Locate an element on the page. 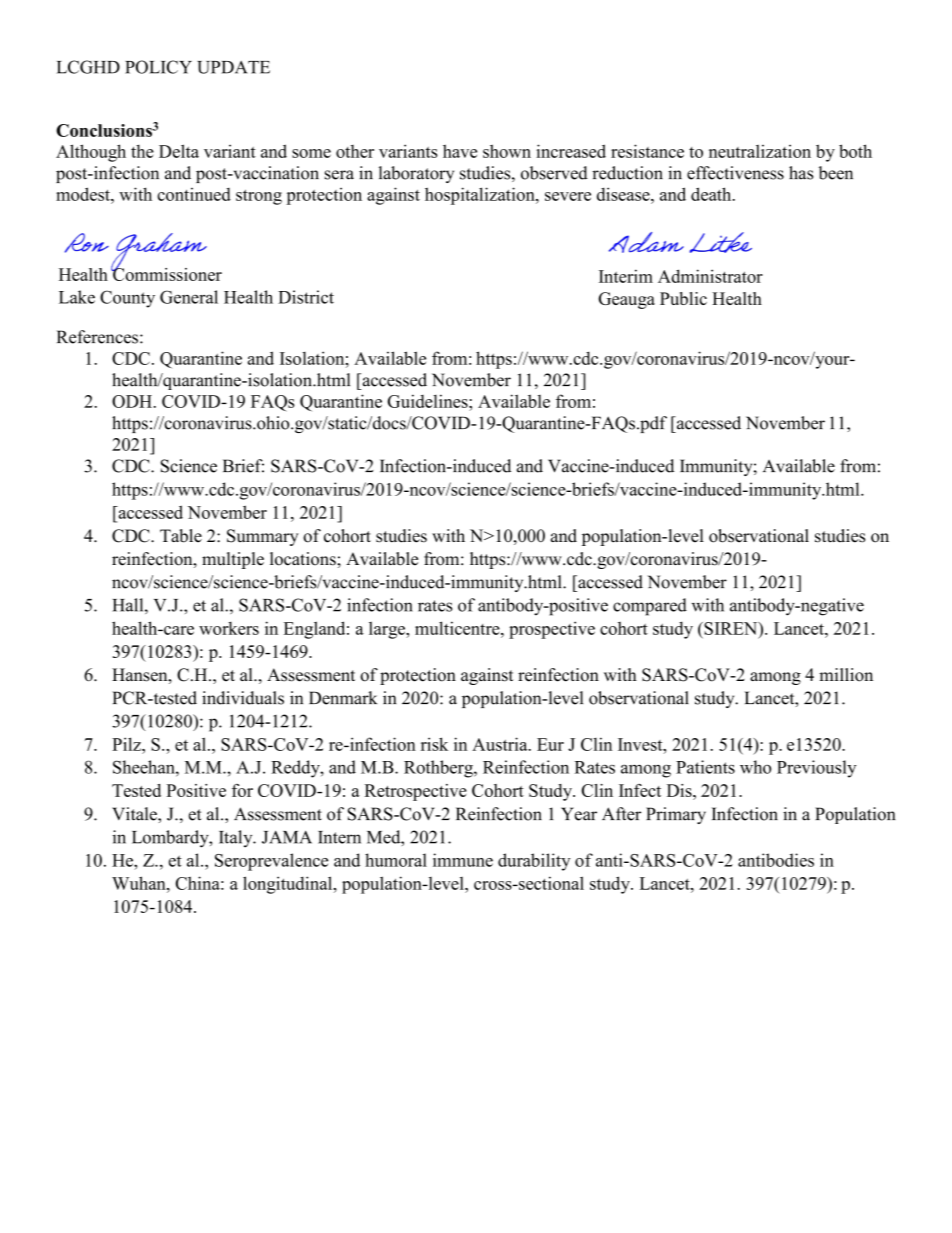 The image size is (952, 1233). References is located at coordinates (97, 337).
